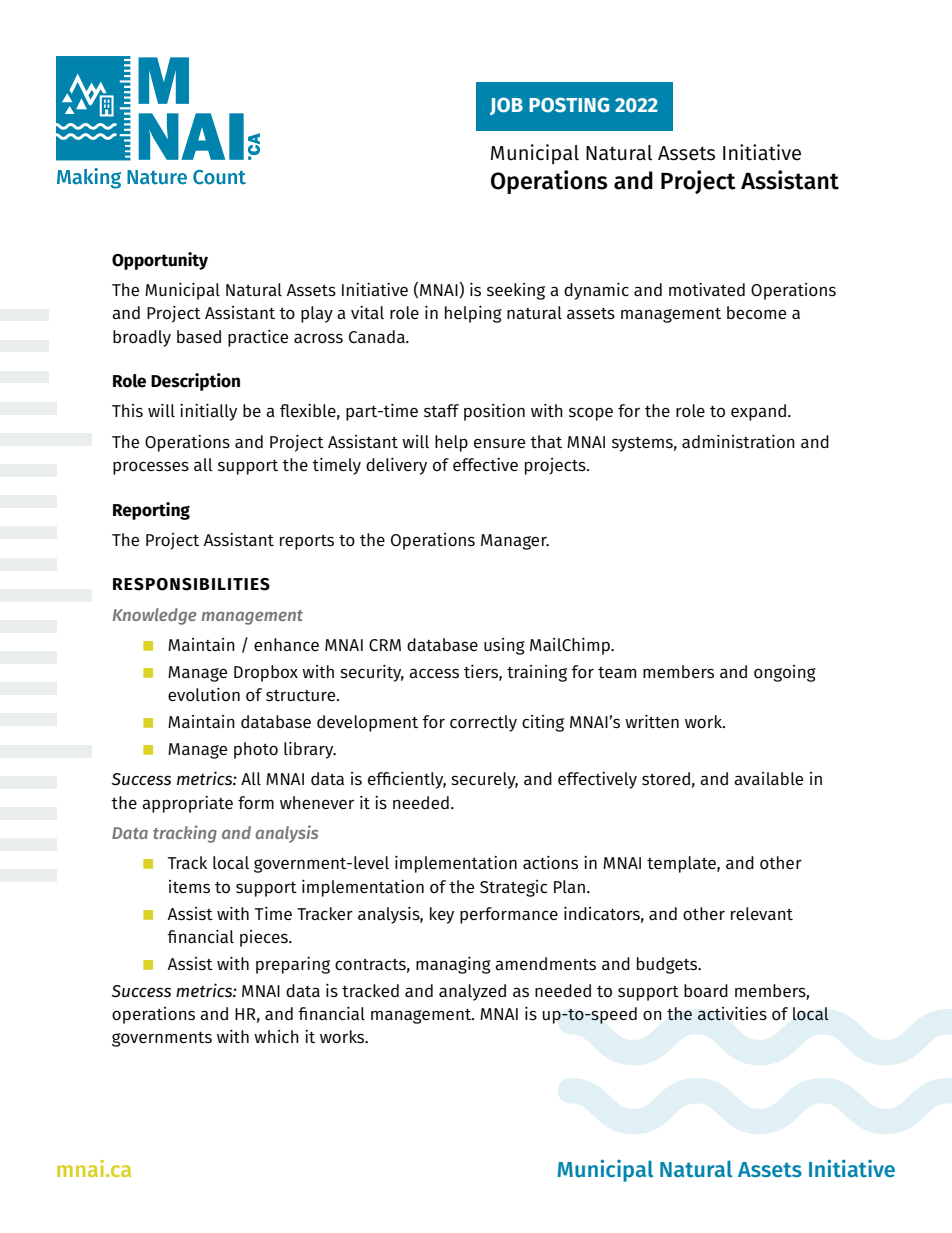  I want to click on JOB, so click(506, 106).
